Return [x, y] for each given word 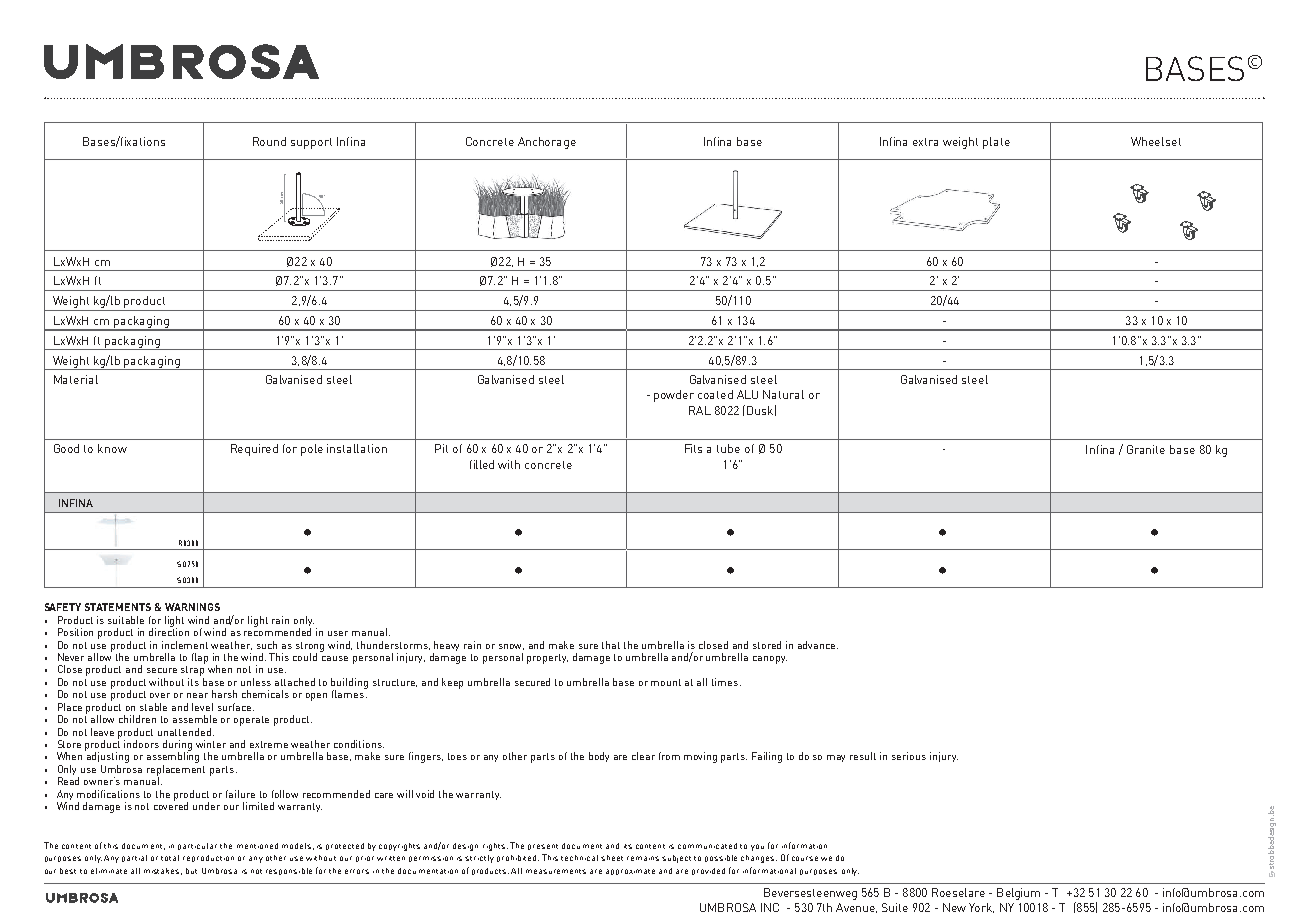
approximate [630, 872]
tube [728, 448]
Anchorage [547, 143]
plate [996, 143]
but [191, 871]
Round [269, 141]
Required [254, 450]
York [981, 908]
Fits [693, 448]
